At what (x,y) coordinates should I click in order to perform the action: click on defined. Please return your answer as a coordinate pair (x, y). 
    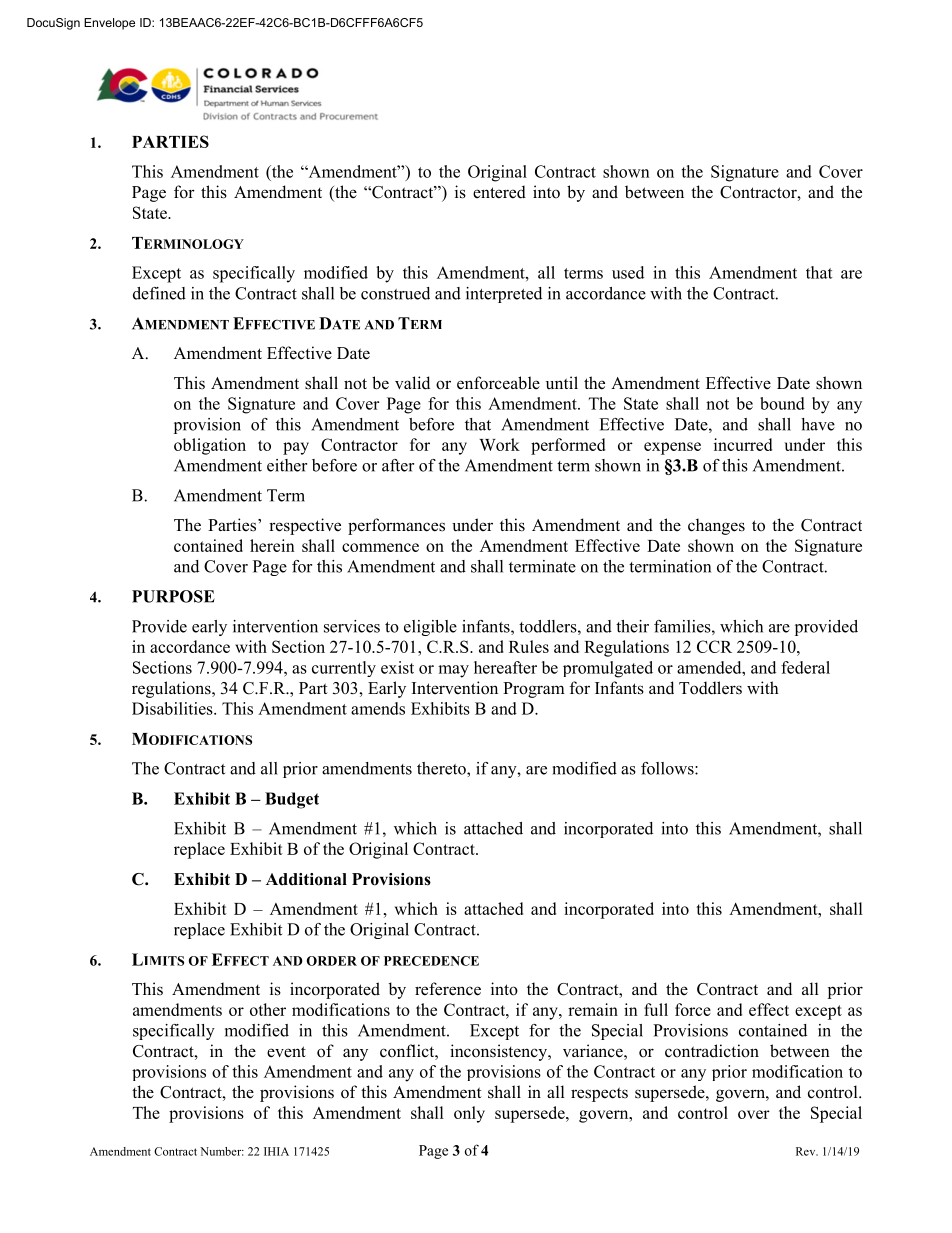
    Looking at the image, I should click on (159, 293).
